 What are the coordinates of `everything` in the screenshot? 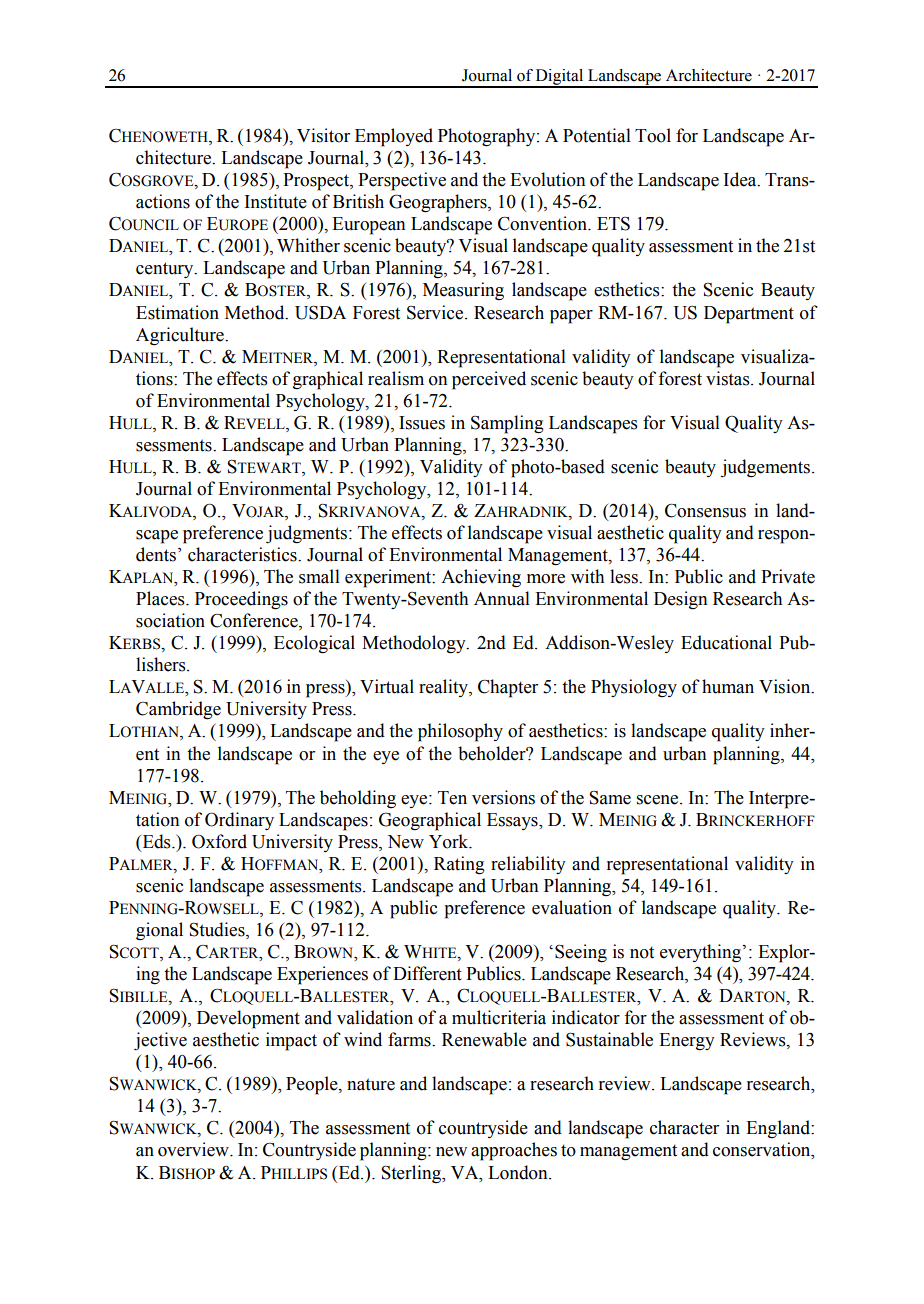 It's located at (702, 953).
